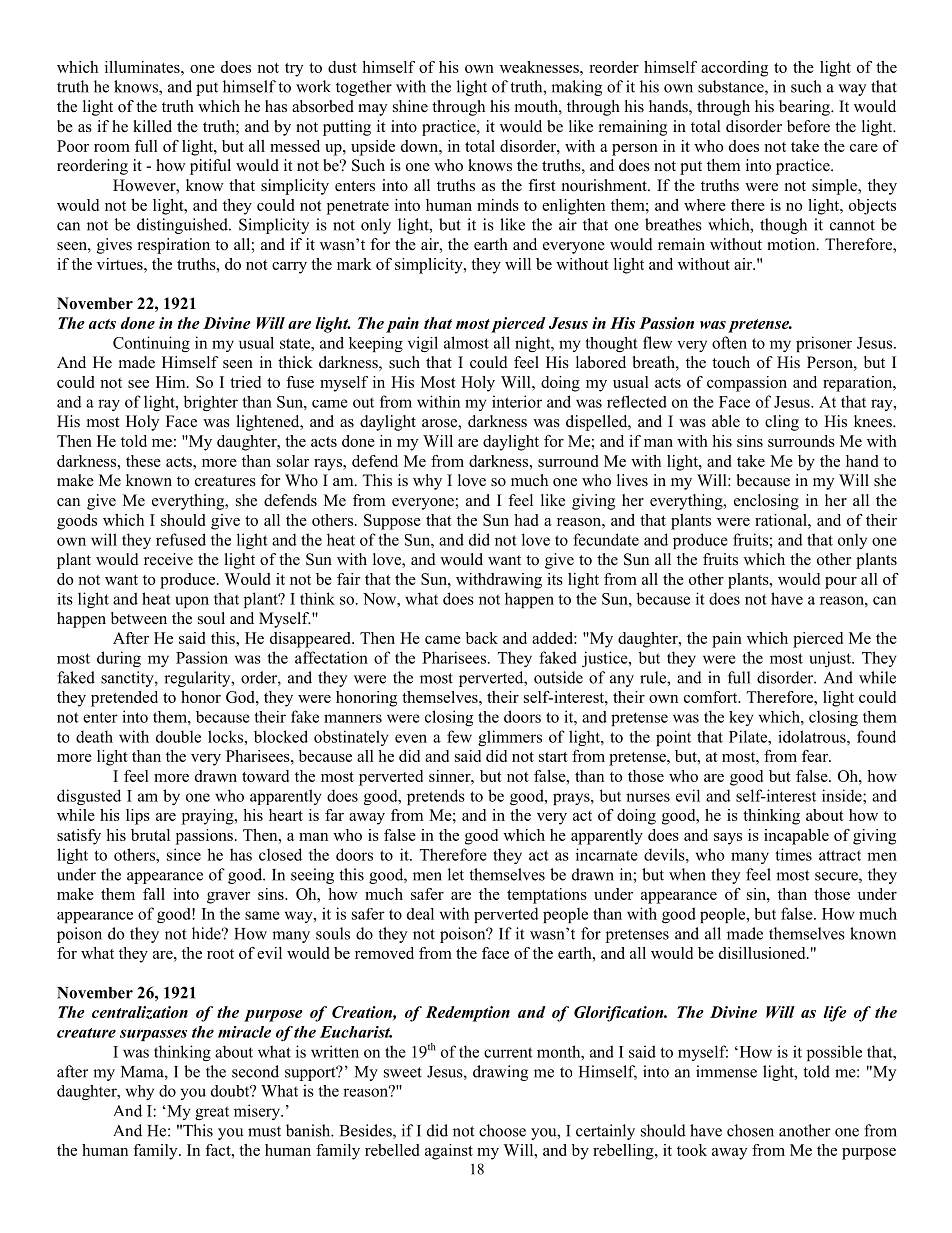  Describe the element at coordinates (436, 797) in the screenshot. I see `pretends` at that location.
